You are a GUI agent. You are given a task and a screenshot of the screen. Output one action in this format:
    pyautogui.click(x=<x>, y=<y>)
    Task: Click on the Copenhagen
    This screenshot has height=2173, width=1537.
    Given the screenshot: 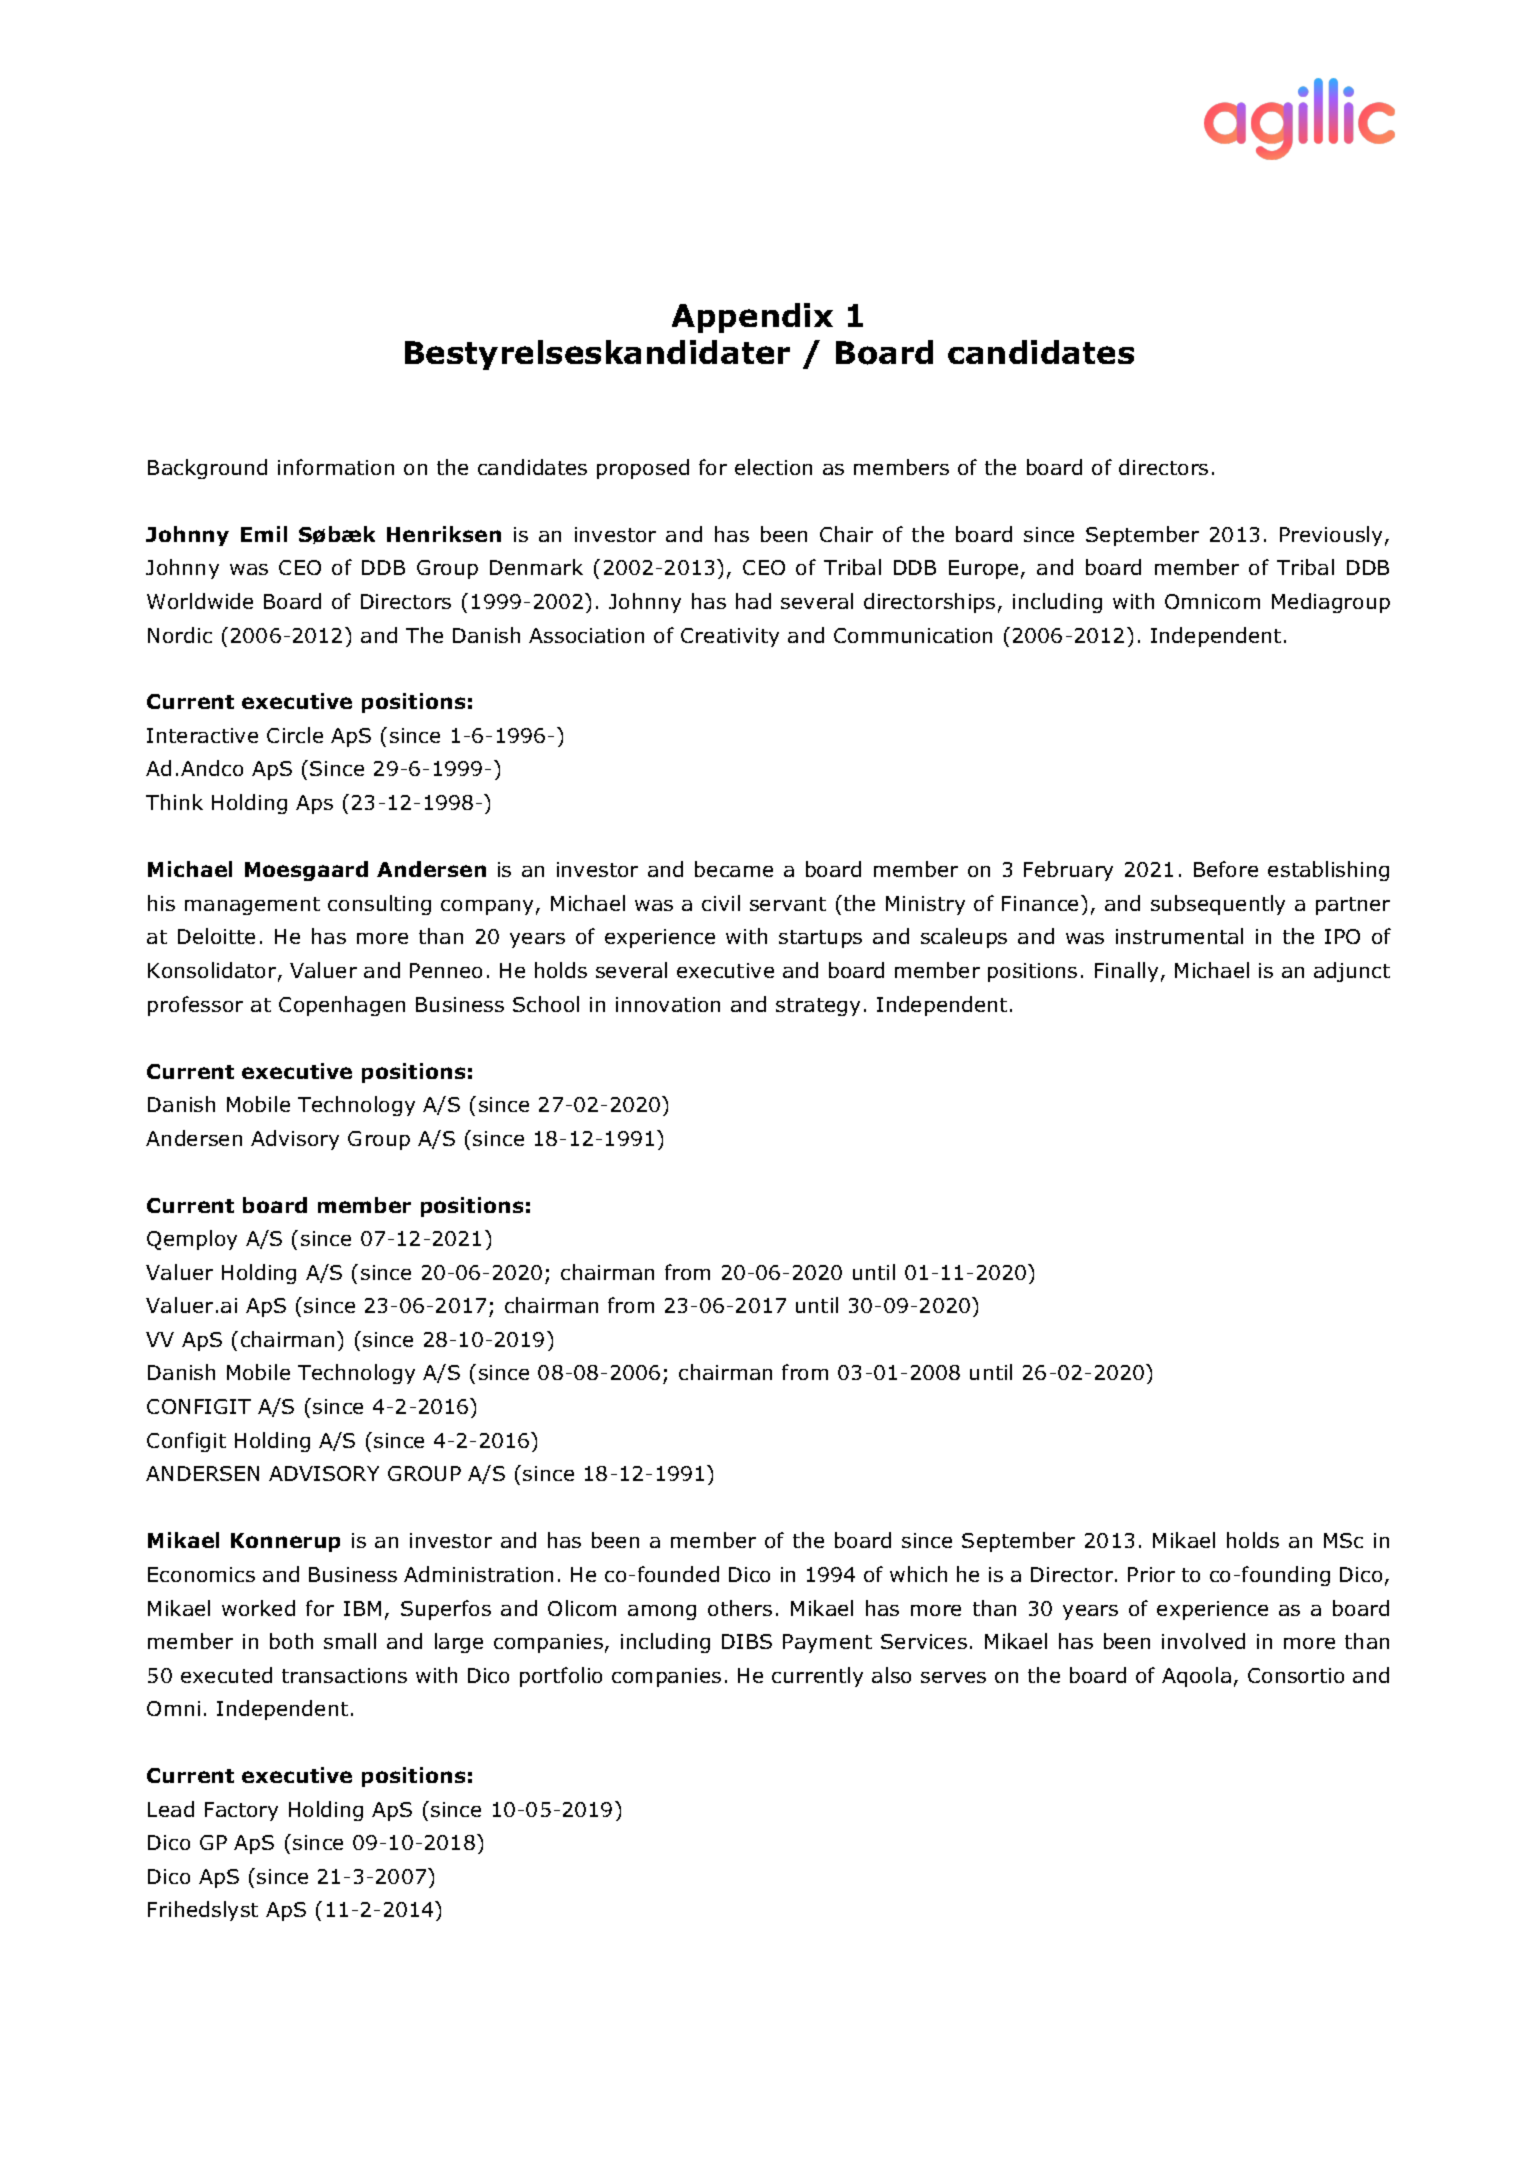 What is the action you would take?
    pyautogui.click(x=342, y=1006)
